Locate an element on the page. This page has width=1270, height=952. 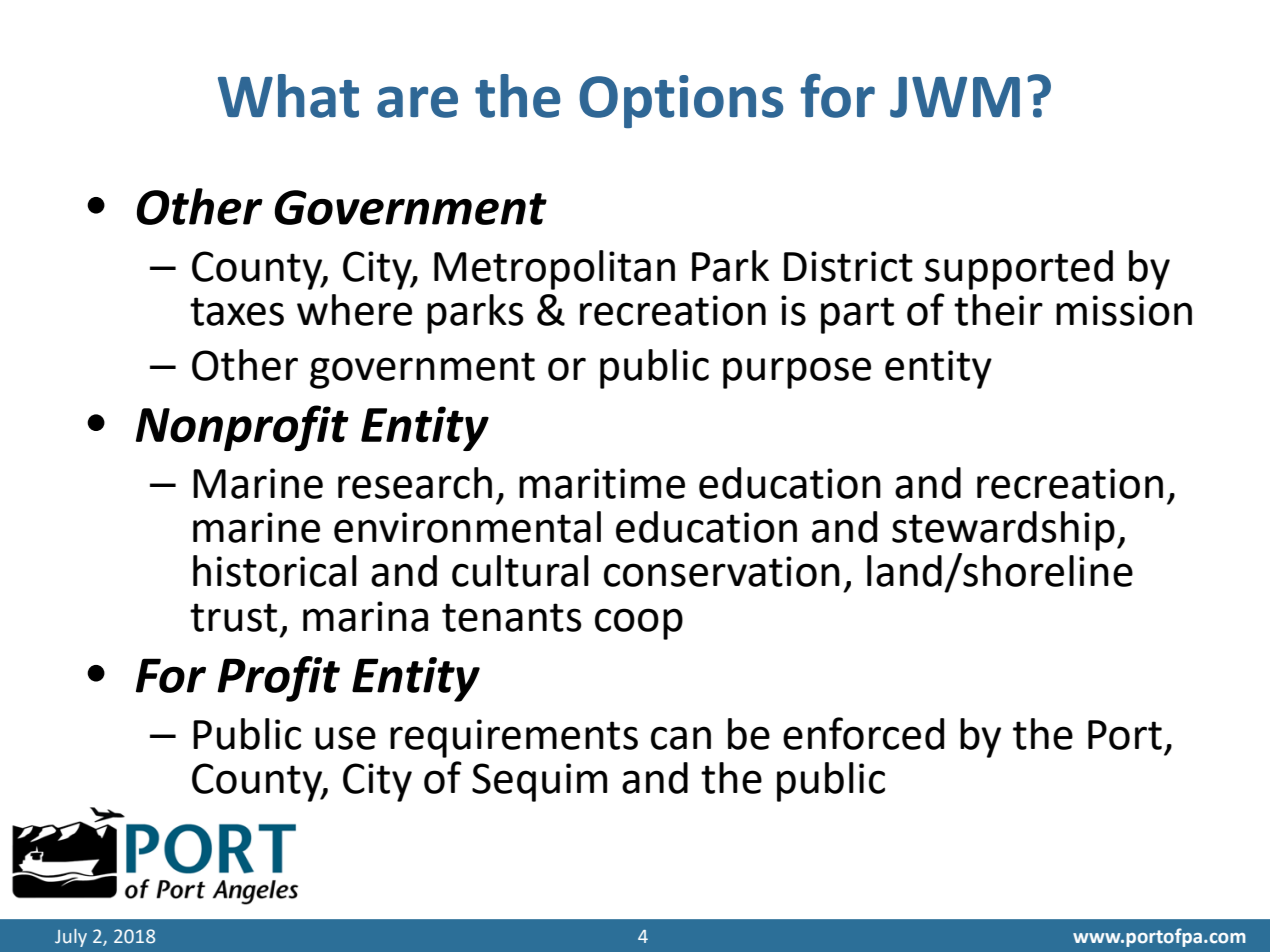
July is located at coordinates (71, 938).
